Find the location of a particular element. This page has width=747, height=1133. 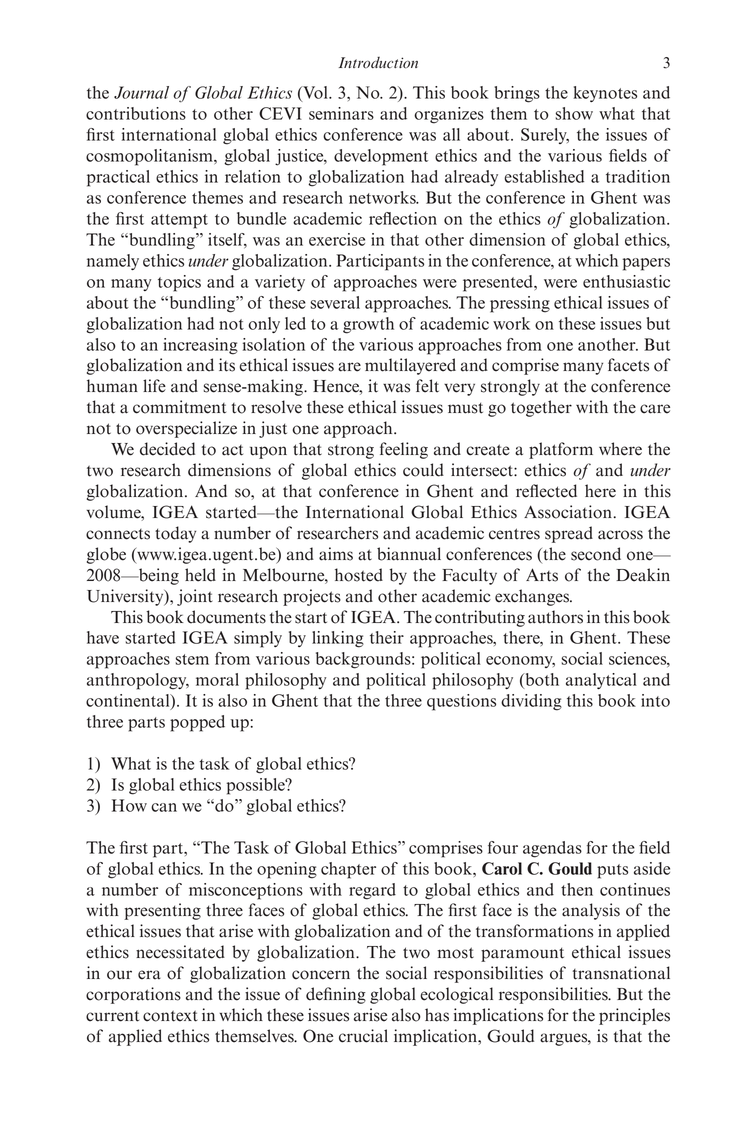

second is located at coordinates (596, 554).
